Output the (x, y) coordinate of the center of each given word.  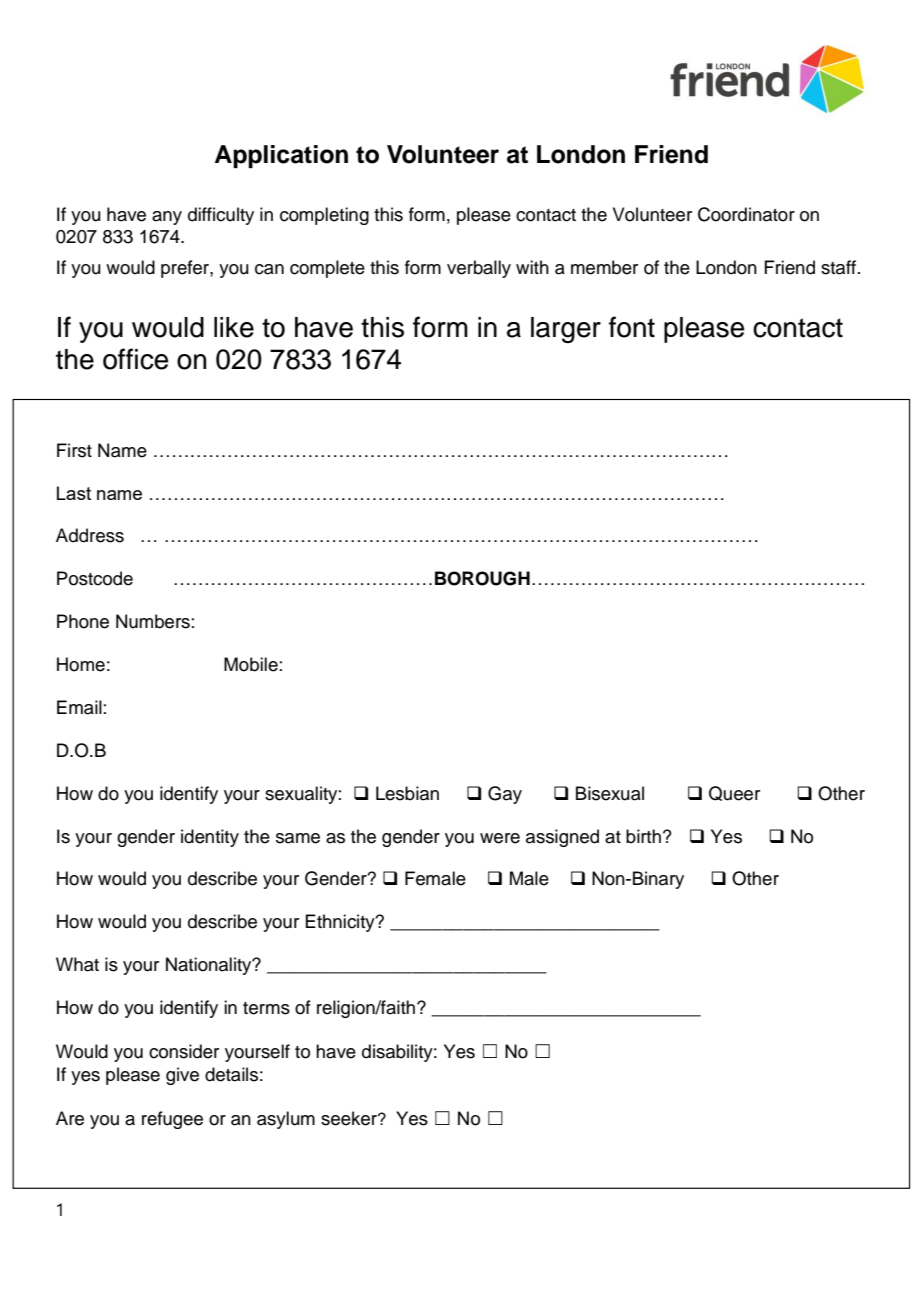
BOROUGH (482, 578)
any (167, 218)
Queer (734, 793)
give (182, 1076)
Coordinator (746, 214)
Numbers (153, 621)
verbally (479, 269)
